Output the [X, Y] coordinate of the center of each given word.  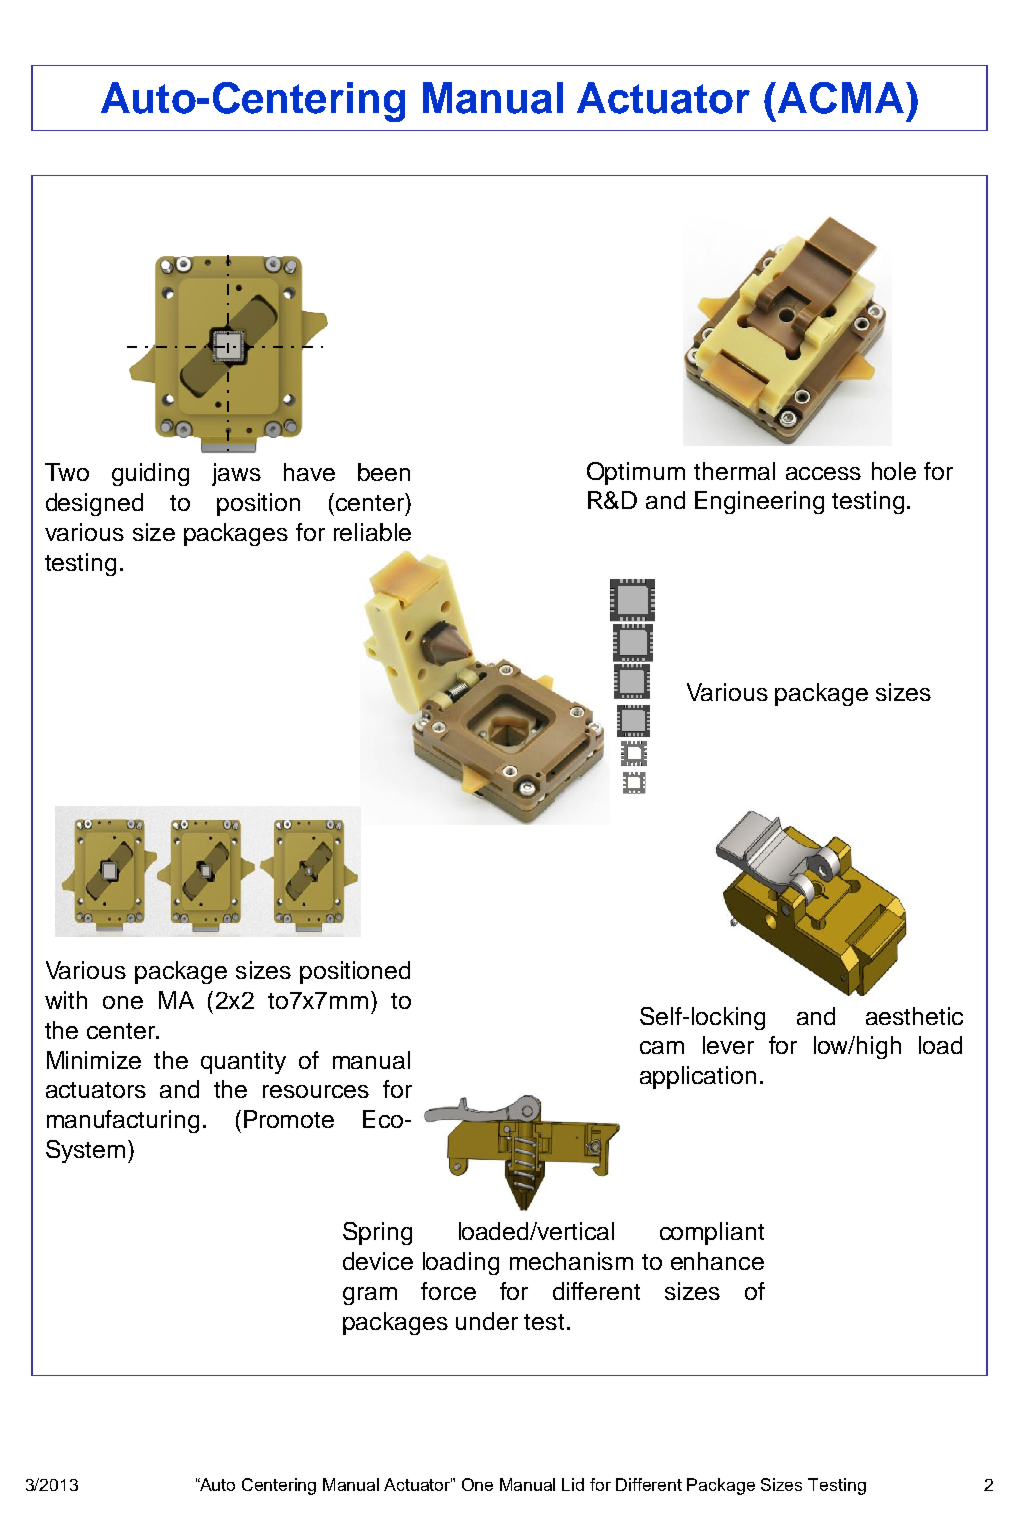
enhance [717, 1261]
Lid [573, 1484]
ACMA [841, 98]
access [823, 473]
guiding [150, 474]
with [66, 1000]
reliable [372, 532]
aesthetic [914, 1016]
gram [370, 1296]
